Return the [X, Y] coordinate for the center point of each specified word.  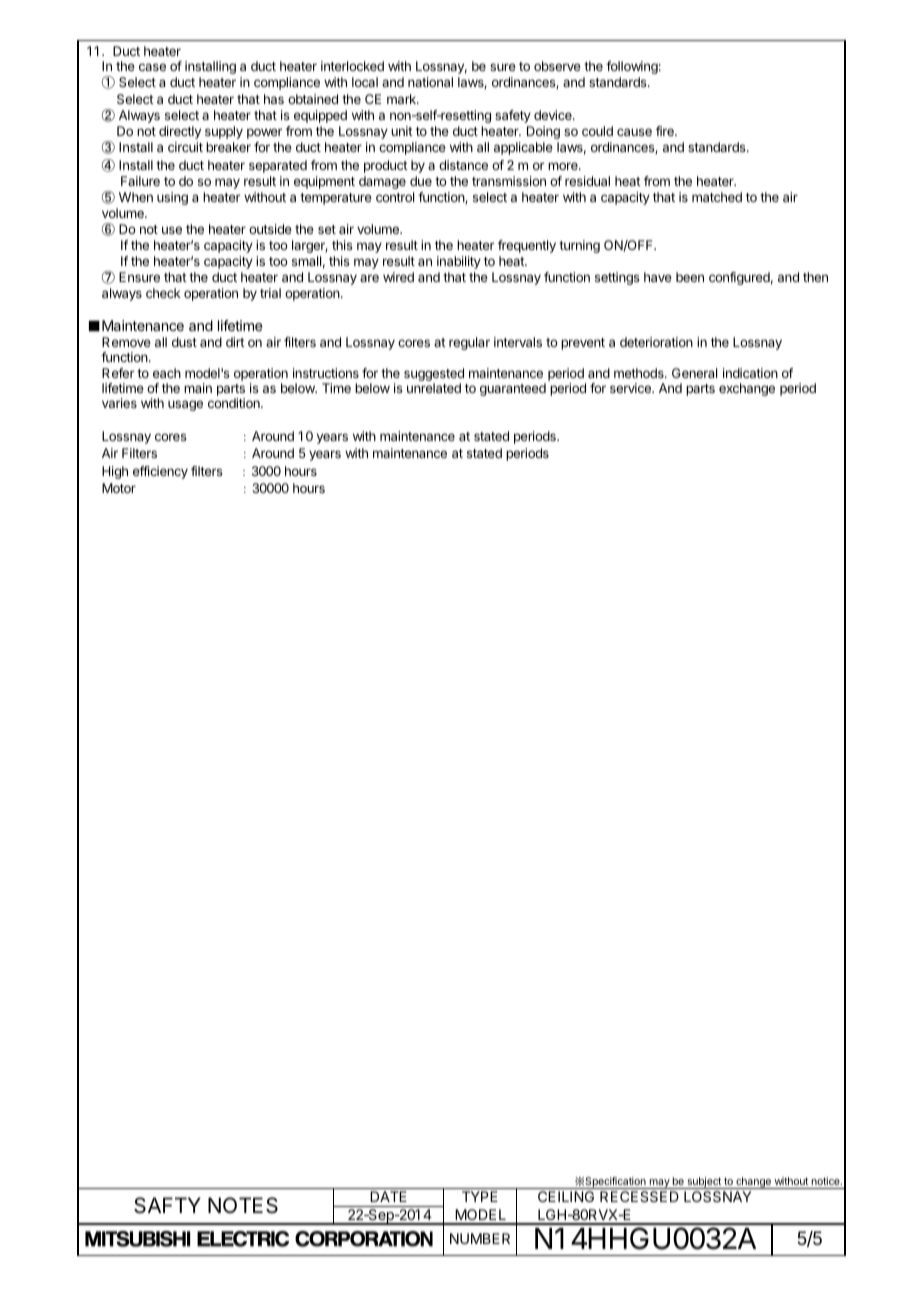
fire [666, 131]
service [631, 388]
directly [180, 132]
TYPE [480, 1196]
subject [704, 1183]
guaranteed [513, 389]
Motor [119, 488]
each [167, 373]
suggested [434, 374]
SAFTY [167, 1205]
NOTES [243, 1205]
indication [750, 373]
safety [513, 116]
